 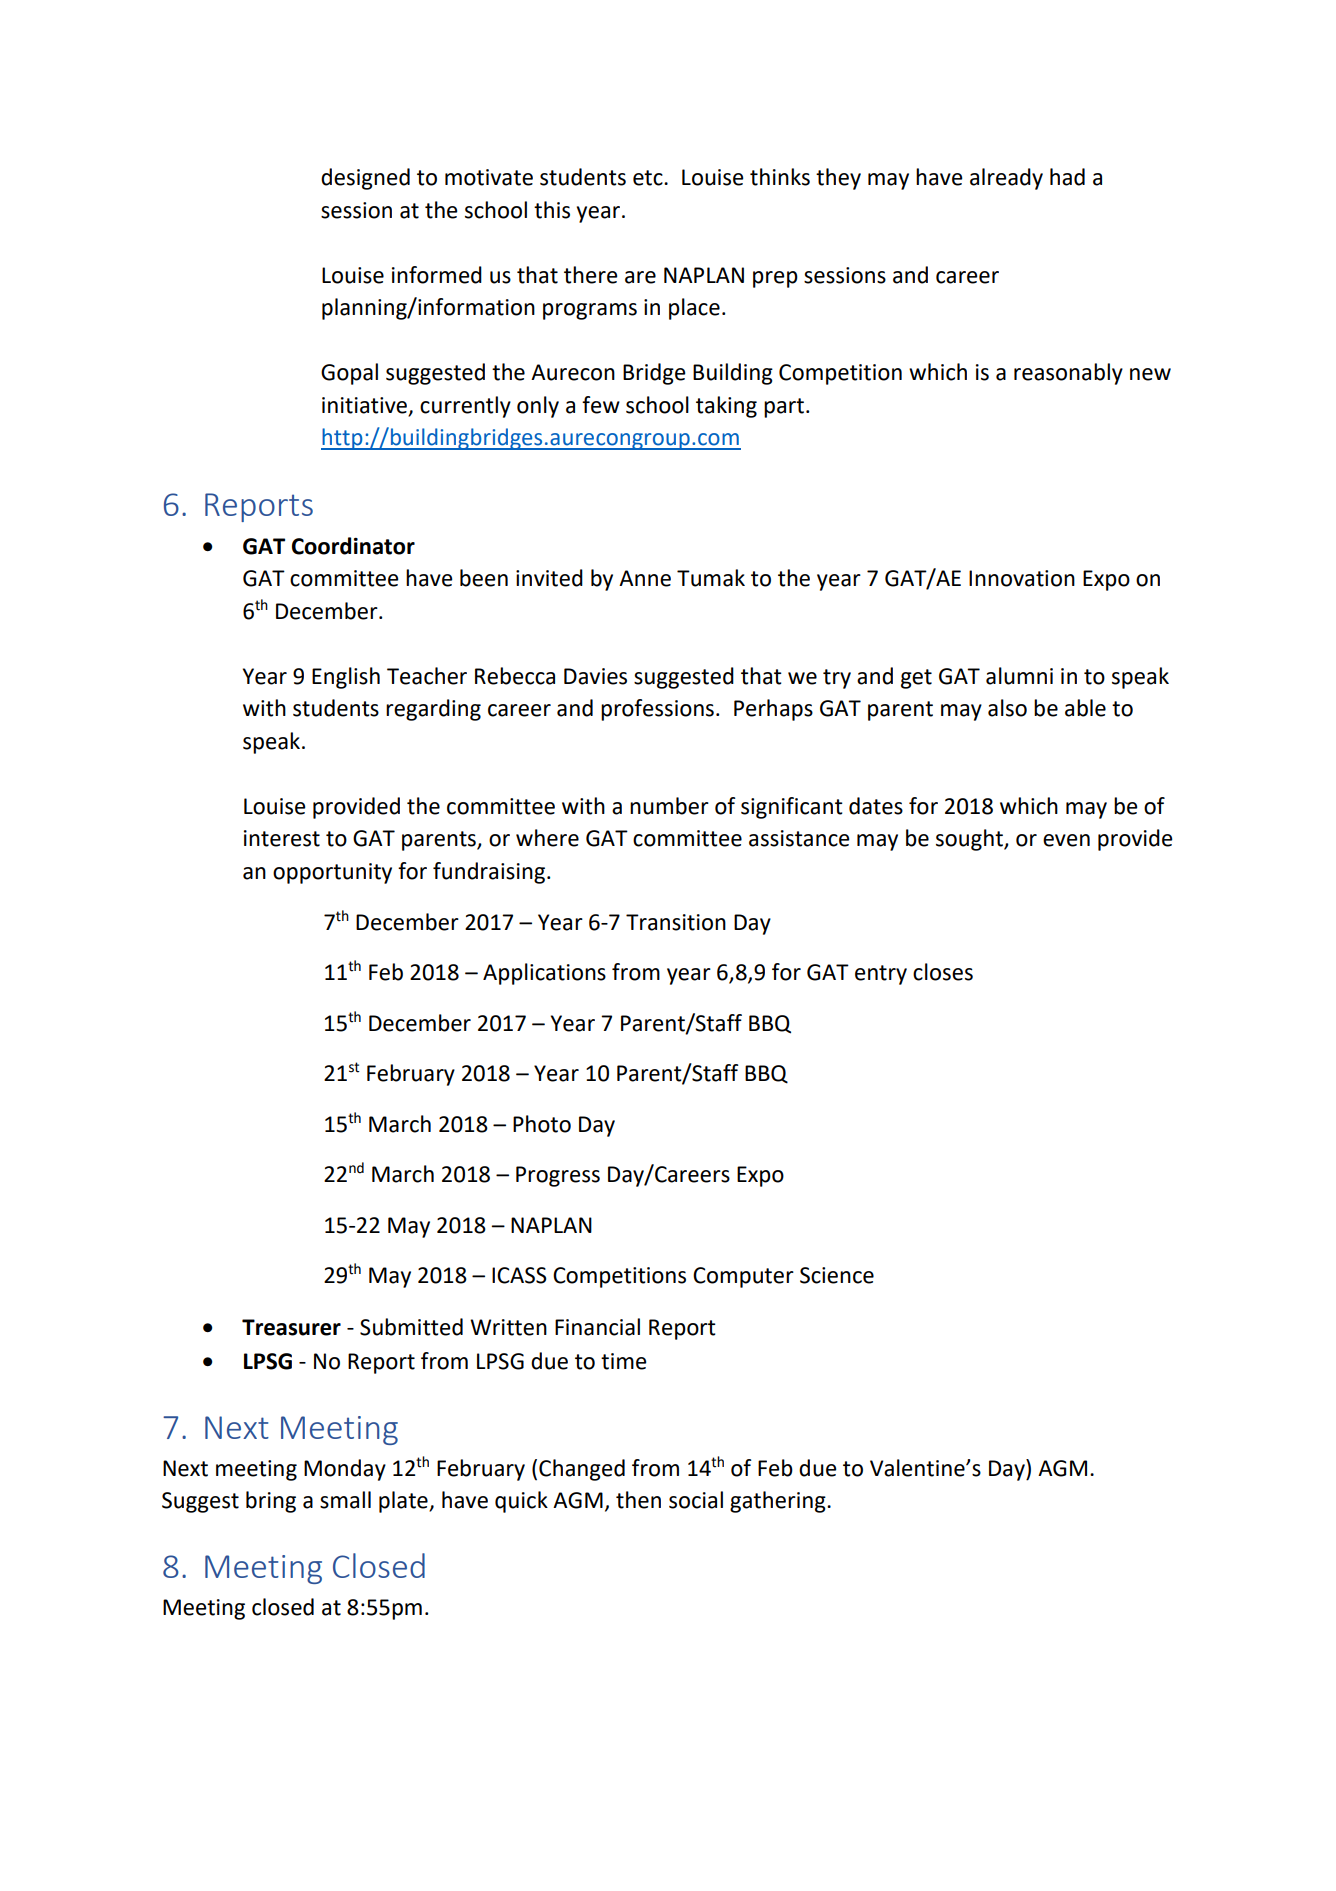 What do you see at coordinates (332, 873) in the image?
I see `opportunity` at bounding box center [332, 873].
